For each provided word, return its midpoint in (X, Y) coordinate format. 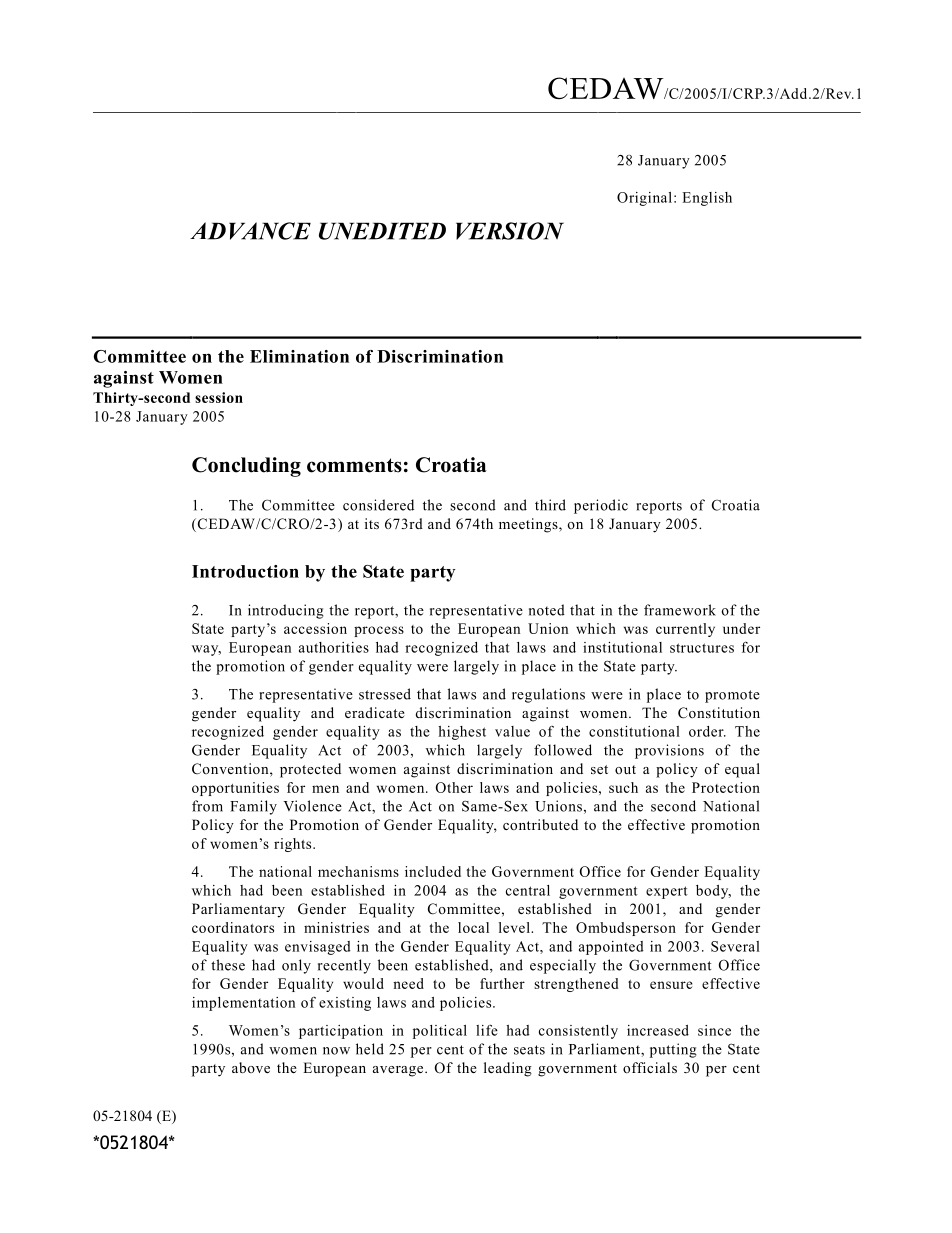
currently (685, 630)
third (550, 505)
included (433, 871)
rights (294, 845)
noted (547, 610)
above (251, 1067)
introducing (286, 611)
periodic (601, 506)
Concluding (246, 467)
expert (667, 892)
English (707, 199)
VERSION (510, 231)
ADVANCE (250, 231)
